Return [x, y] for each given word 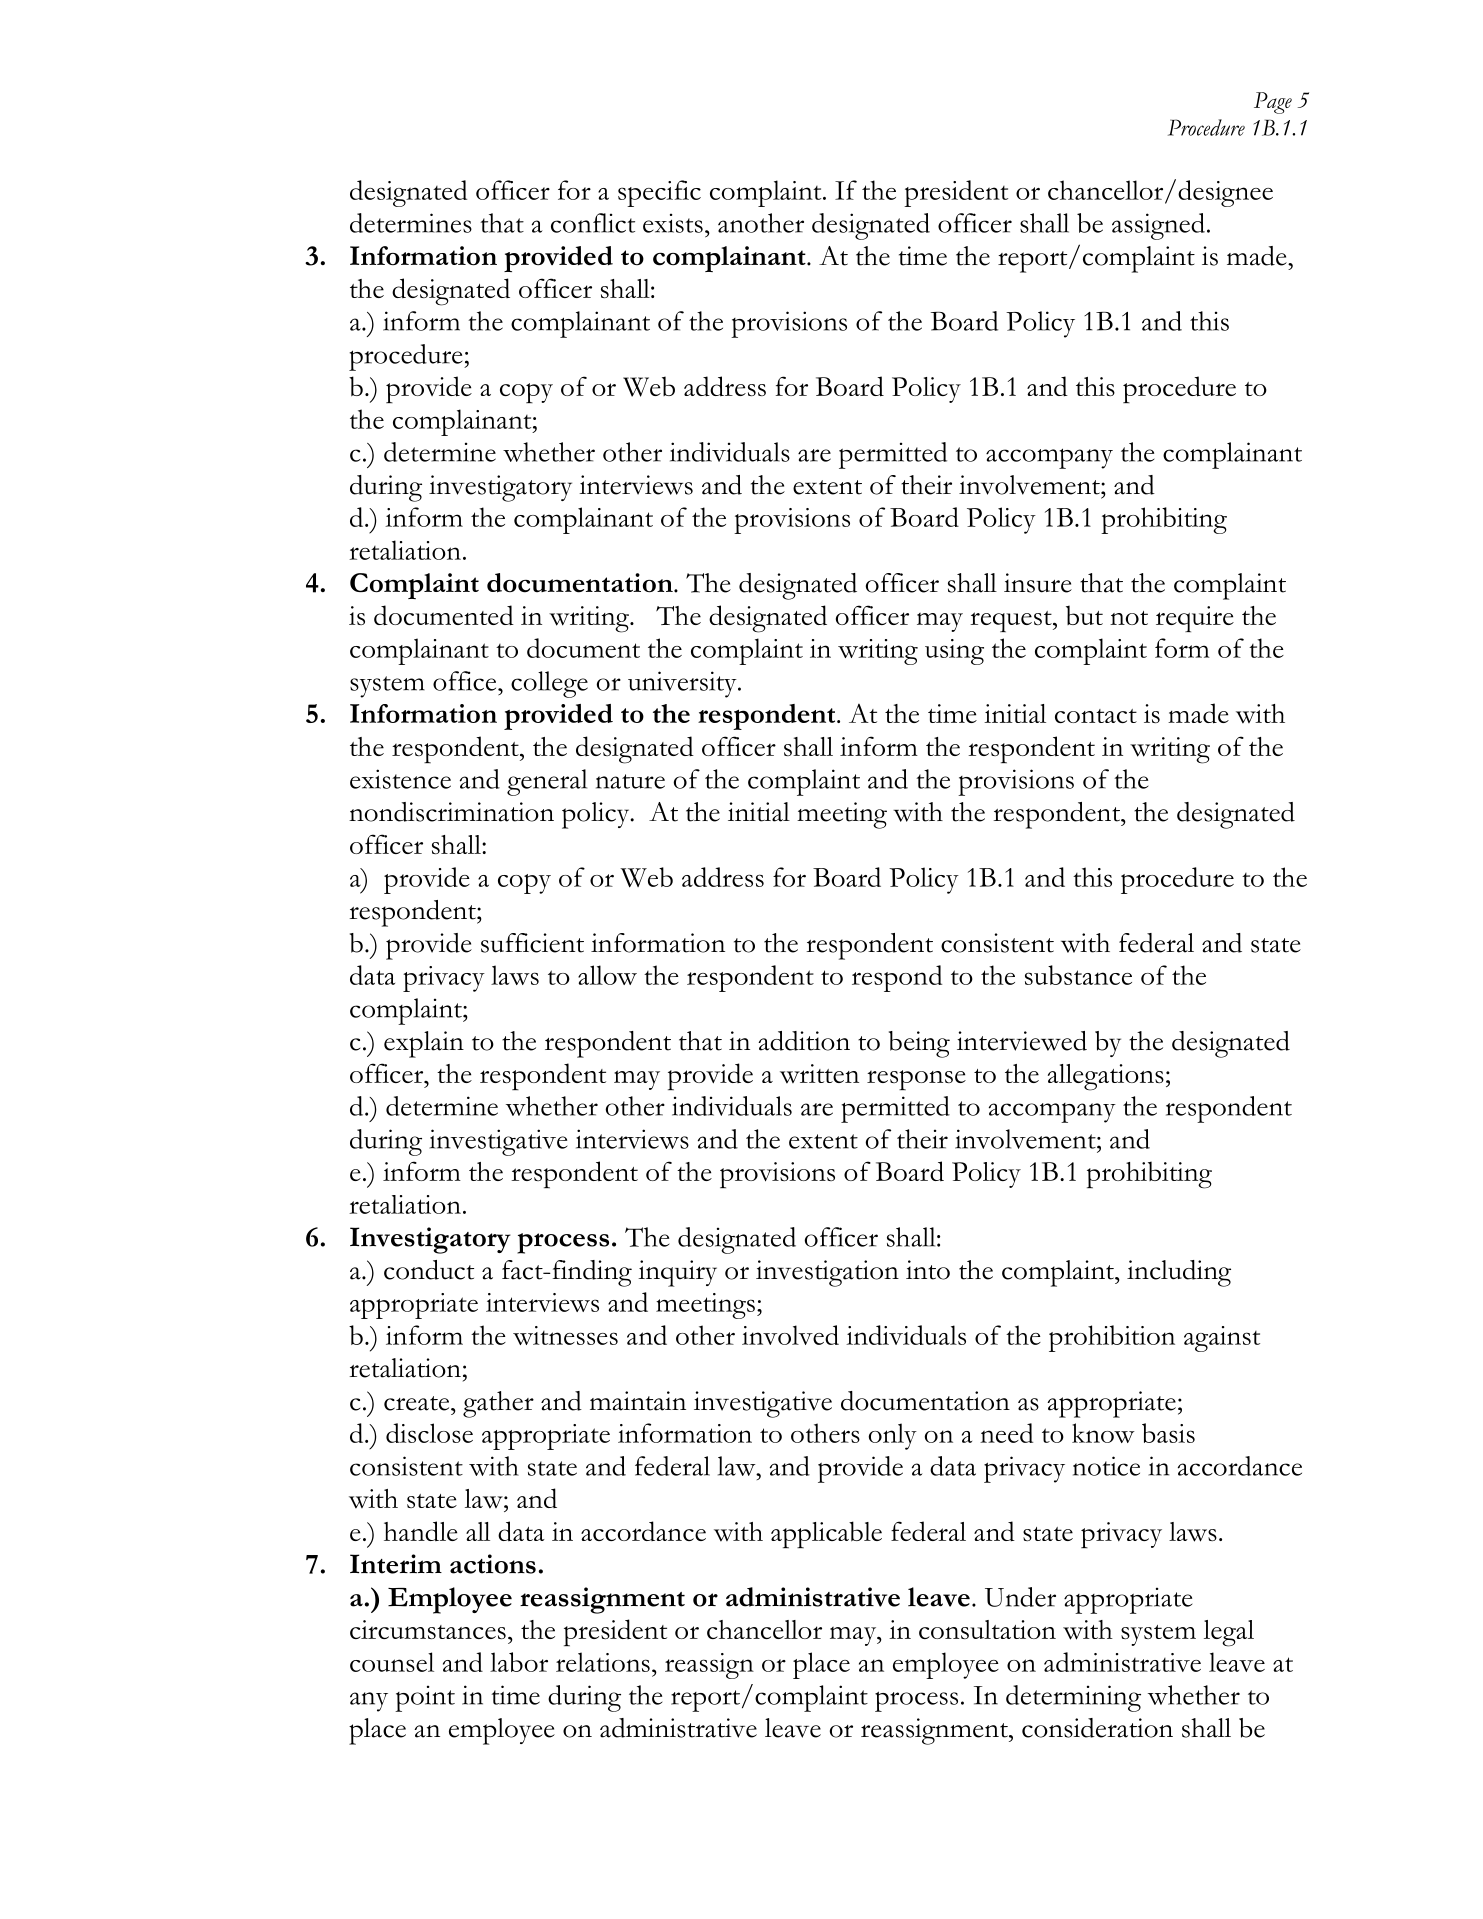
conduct [429, 1270]
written [819, 1074]
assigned [1158, 226]
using [954, 652]
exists [673, 223]
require [1195, 619]
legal [1229, 1633]
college [549, 684]
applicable [826, 1535]
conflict [593, 223]
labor [519, 1662]
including [1179, 1273]
